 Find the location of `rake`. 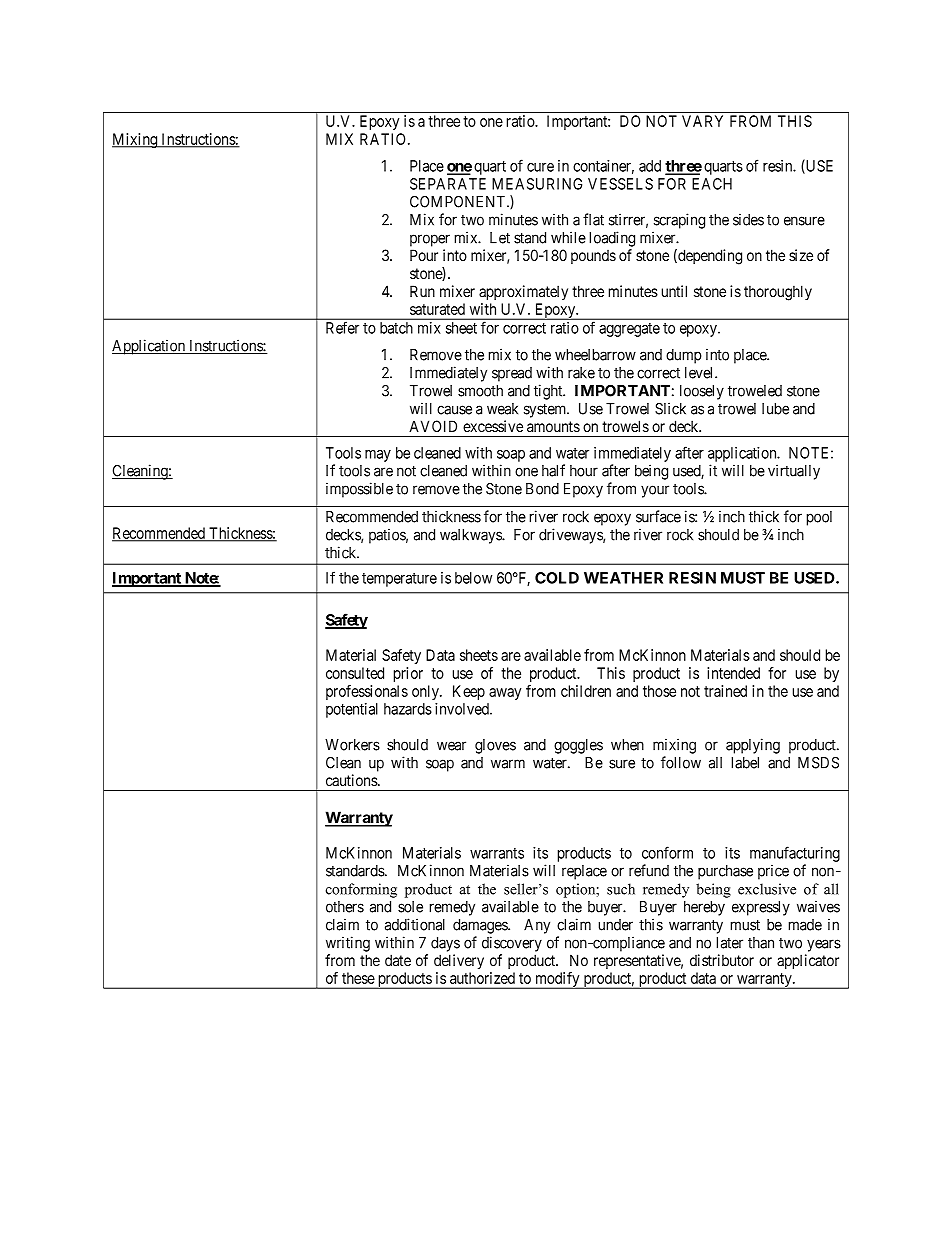

rake is located at coordinates (581, 373).
